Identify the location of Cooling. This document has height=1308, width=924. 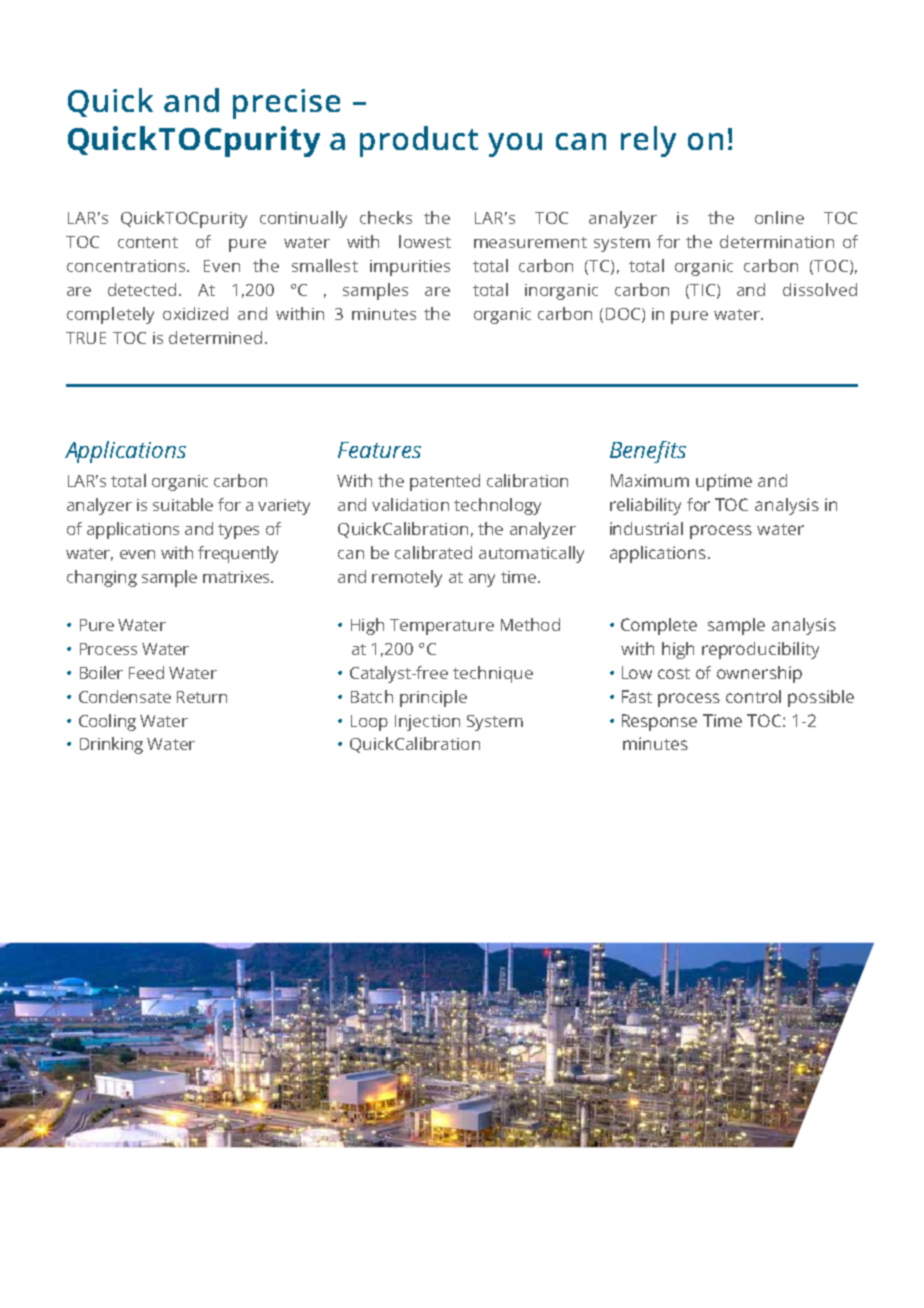
(107, 722).
